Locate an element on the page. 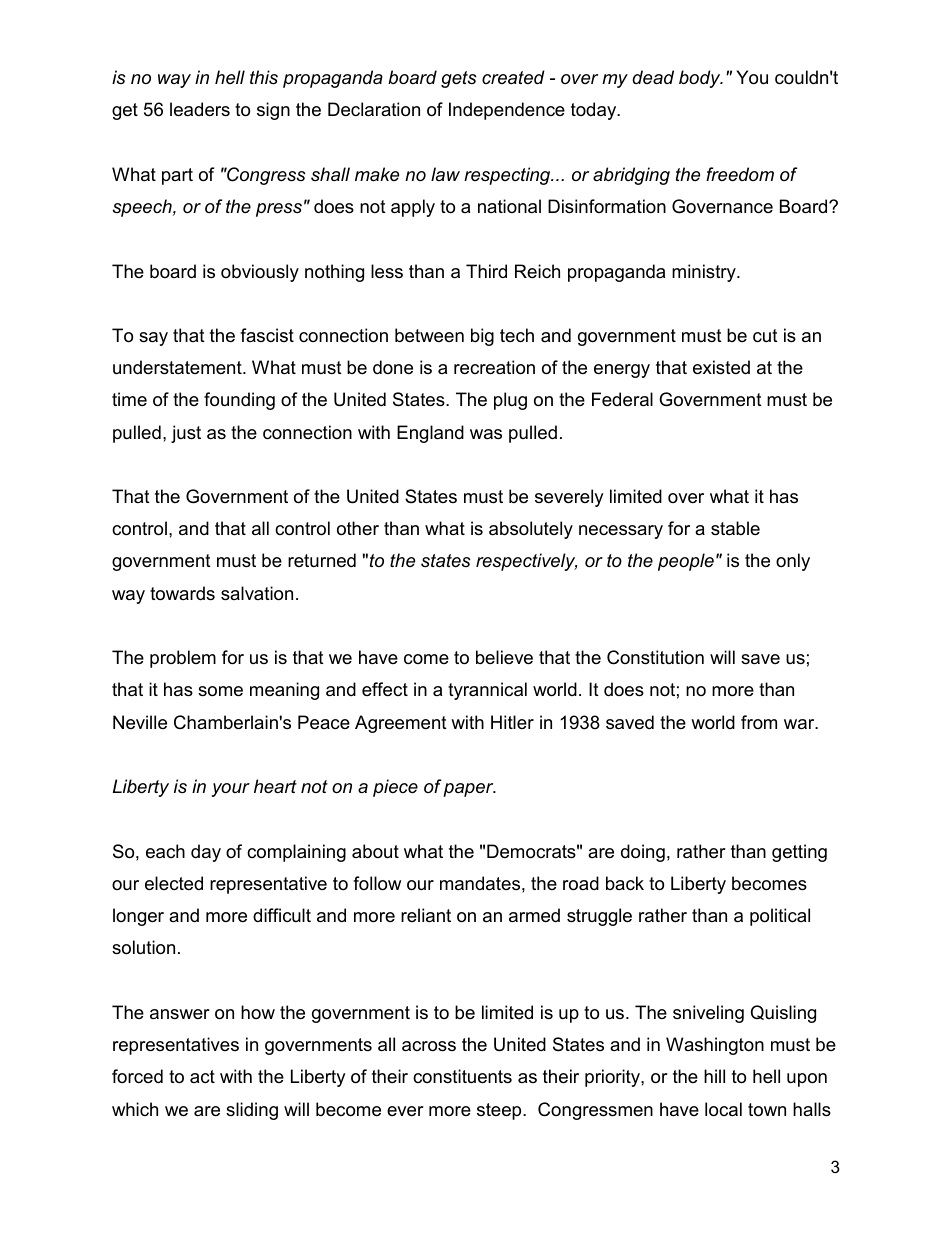  Independence is located at coordinates (507, 111).
